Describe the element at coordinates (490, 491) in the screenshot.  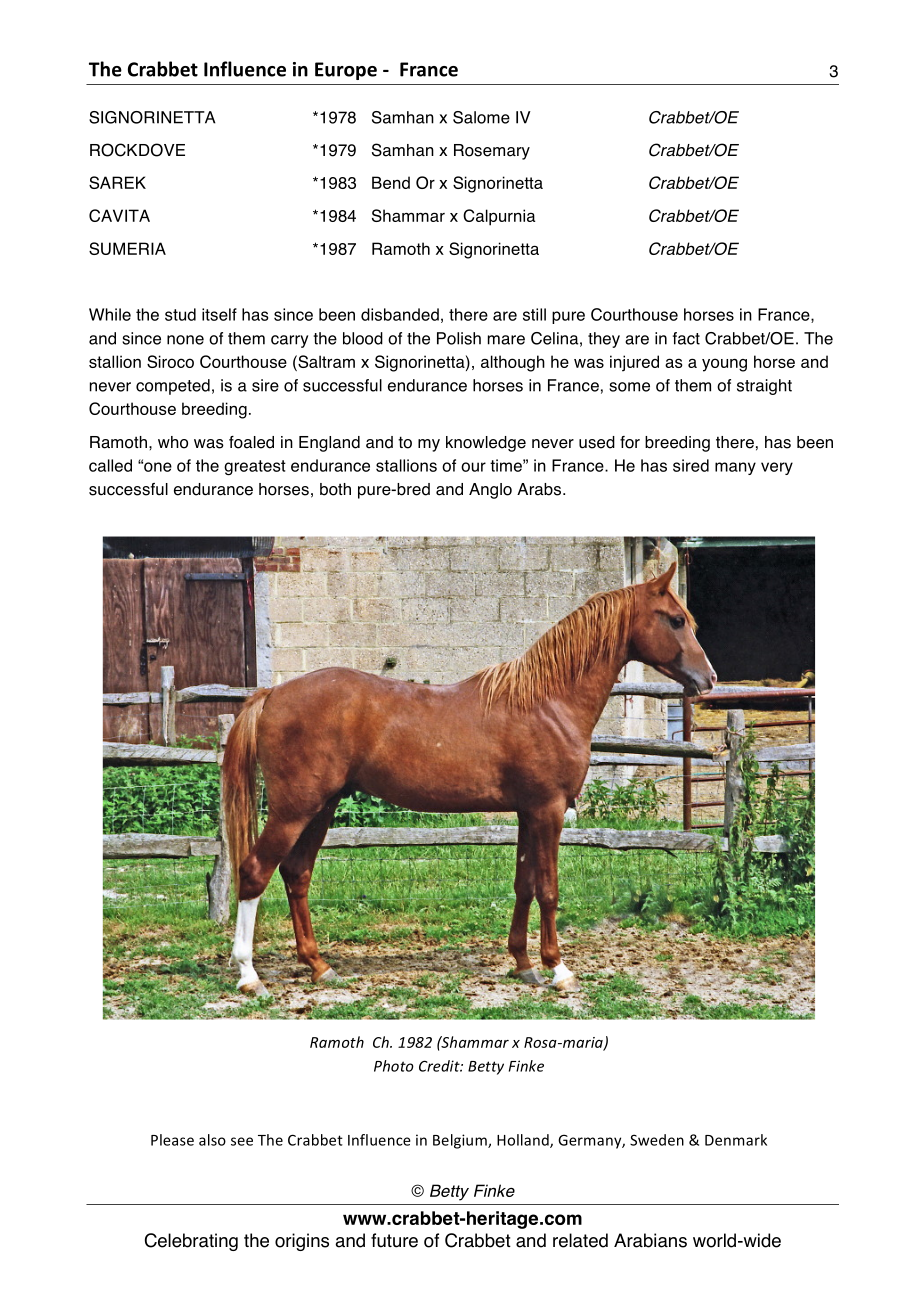
I see `Anglo` at that location.
